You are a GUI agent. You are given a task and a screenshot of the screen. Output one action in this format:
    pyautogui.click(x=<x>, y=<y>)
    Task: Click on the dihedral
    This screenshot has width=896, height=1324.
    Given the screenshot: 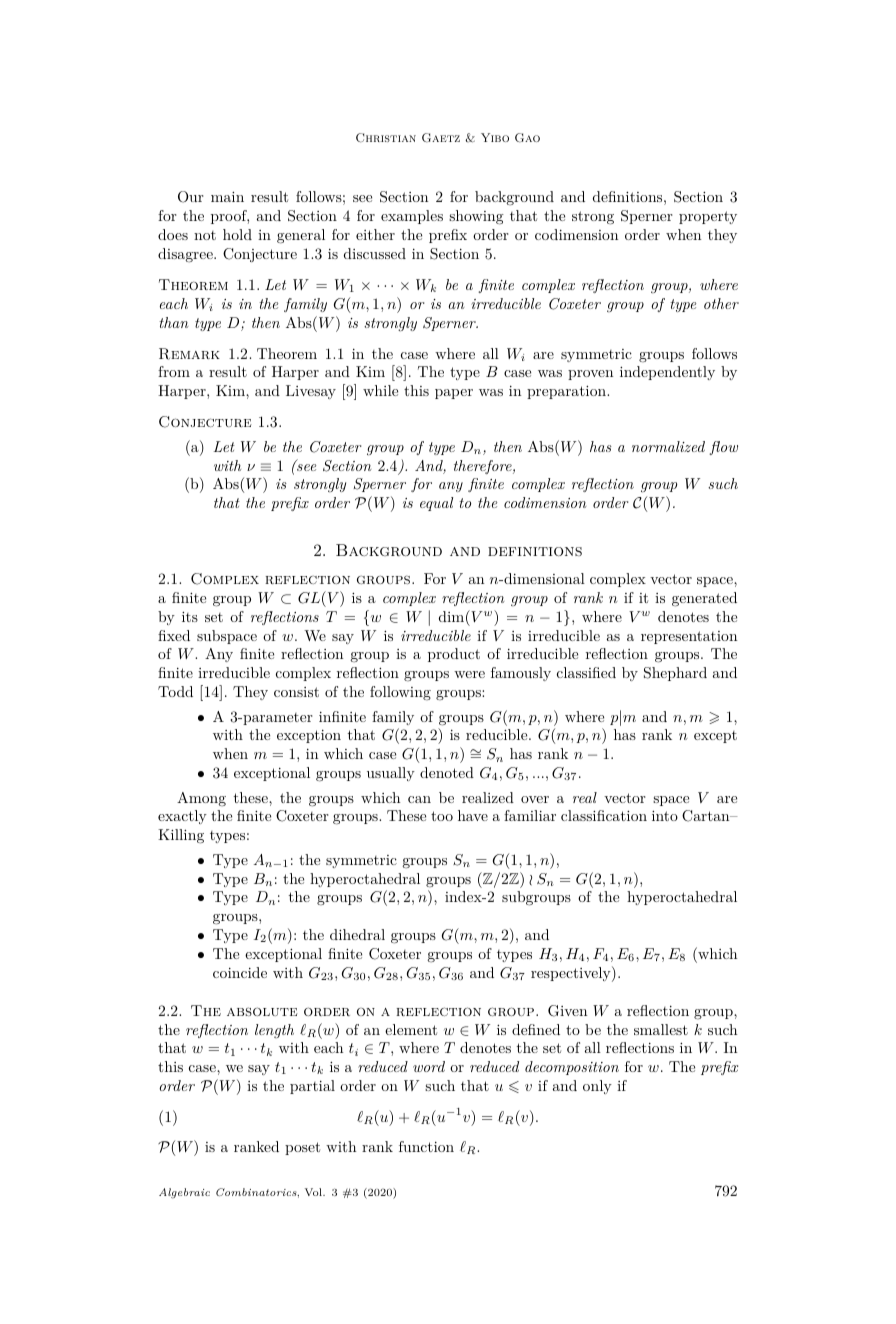 What is the action you would take?
    pyautogui.click(x=357, y=934)
